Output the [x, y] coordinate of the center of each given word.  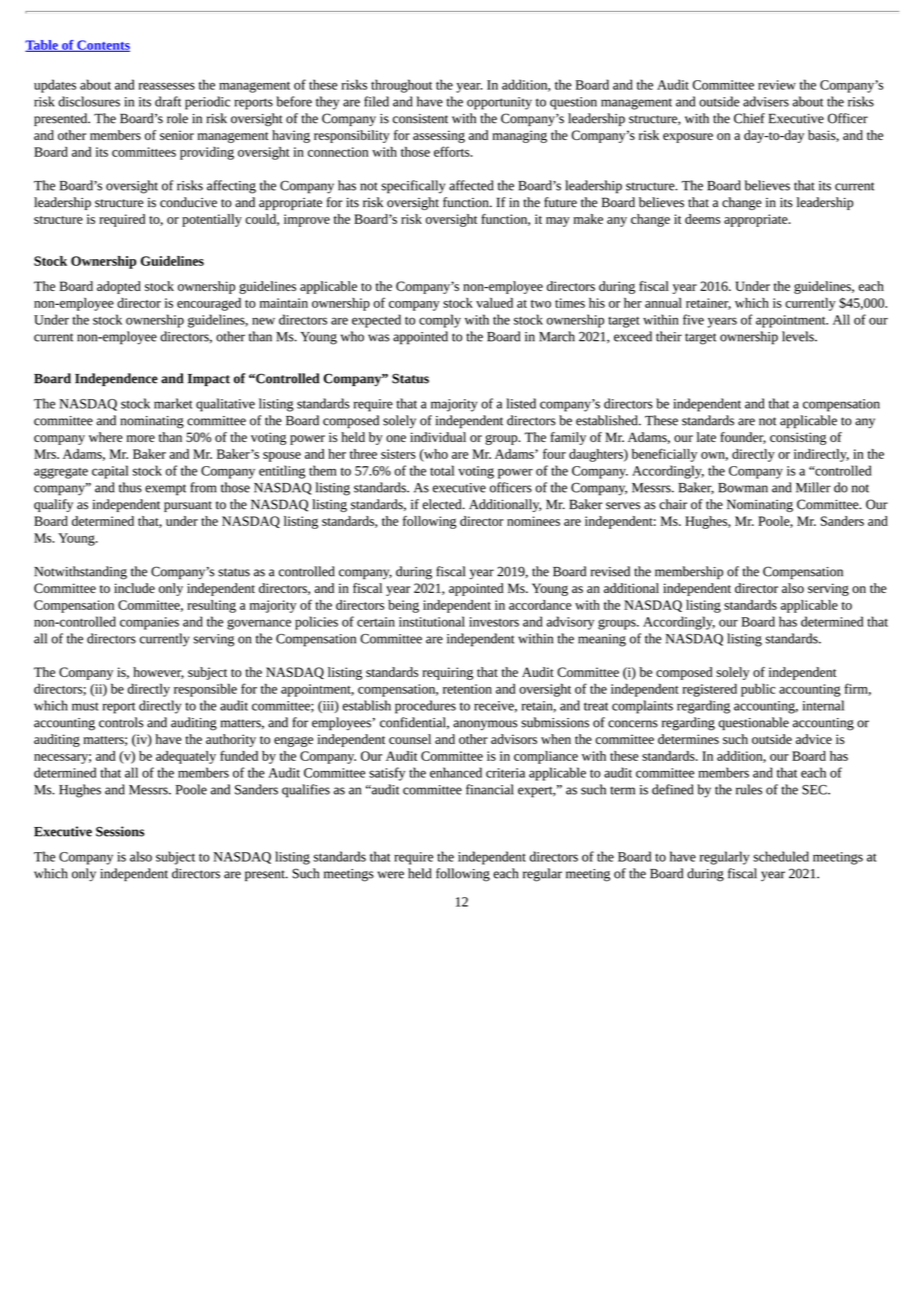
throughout [401, 86]
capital [110, 472]
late [706, 437]
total [442, 470]
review [777, 85]
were [390, 875]
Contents [102, 46]
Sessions [120, 831]
